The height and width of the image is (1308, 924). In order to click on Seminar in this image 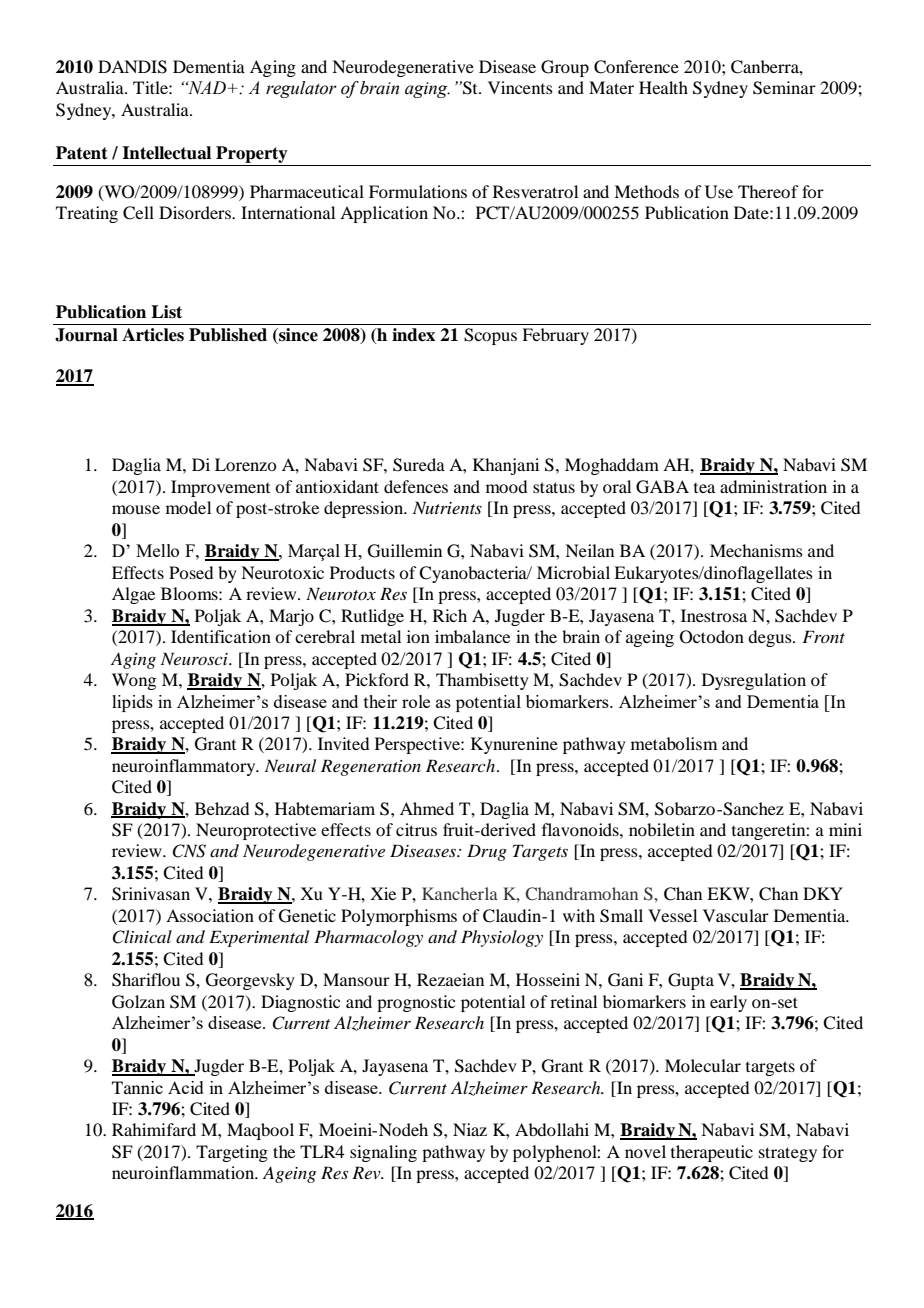, I will do `click(784, 88)`.
